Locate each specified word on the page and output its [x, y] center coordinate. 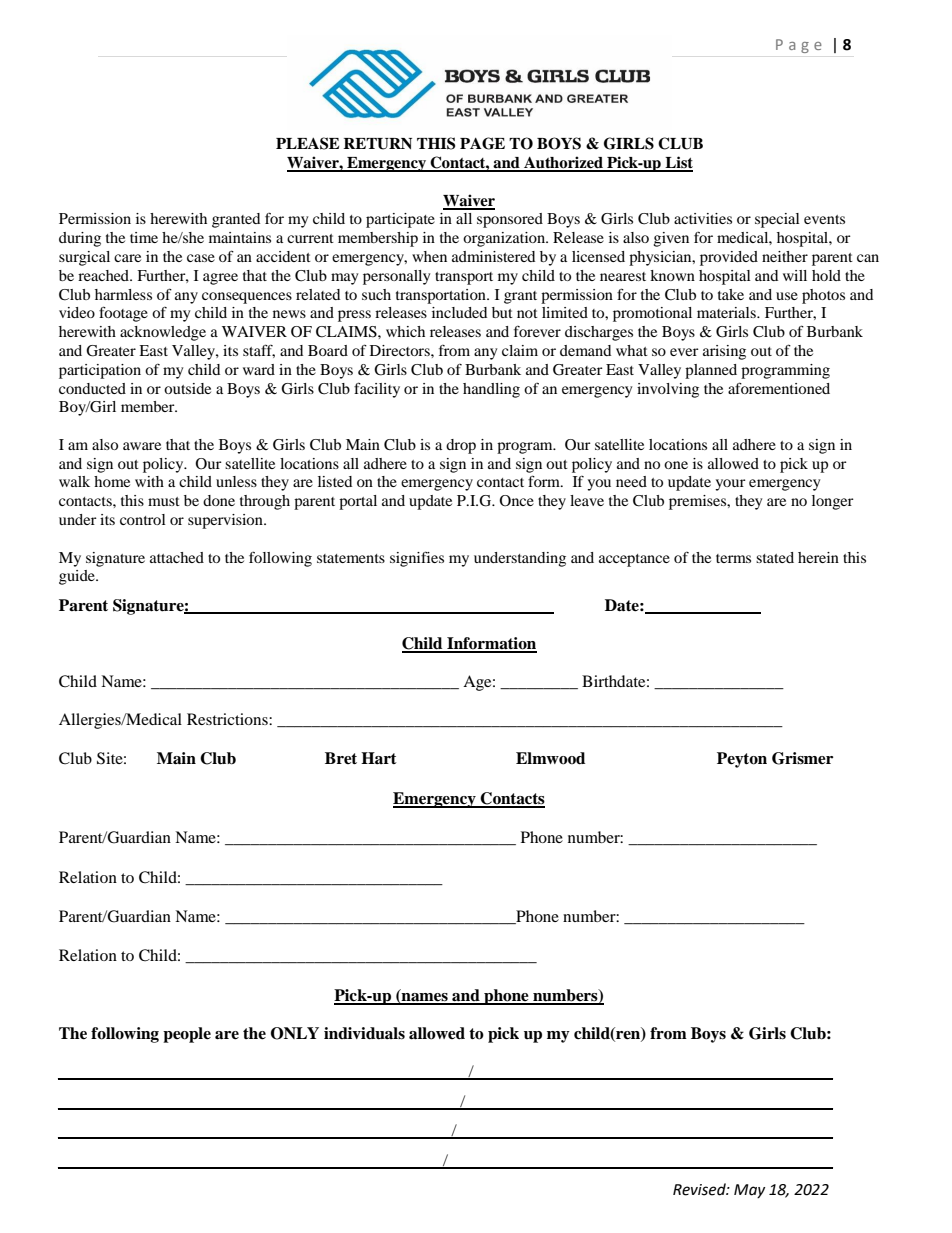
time [144, 237]
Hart [379, 758]
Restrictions [228, 719]
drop [461, 446]
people [187, 1035]
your [730, 485]
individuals [364, 1033]
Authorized [563, 163]
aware [142, 446]
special [777, 220]
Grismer [802, 758]
